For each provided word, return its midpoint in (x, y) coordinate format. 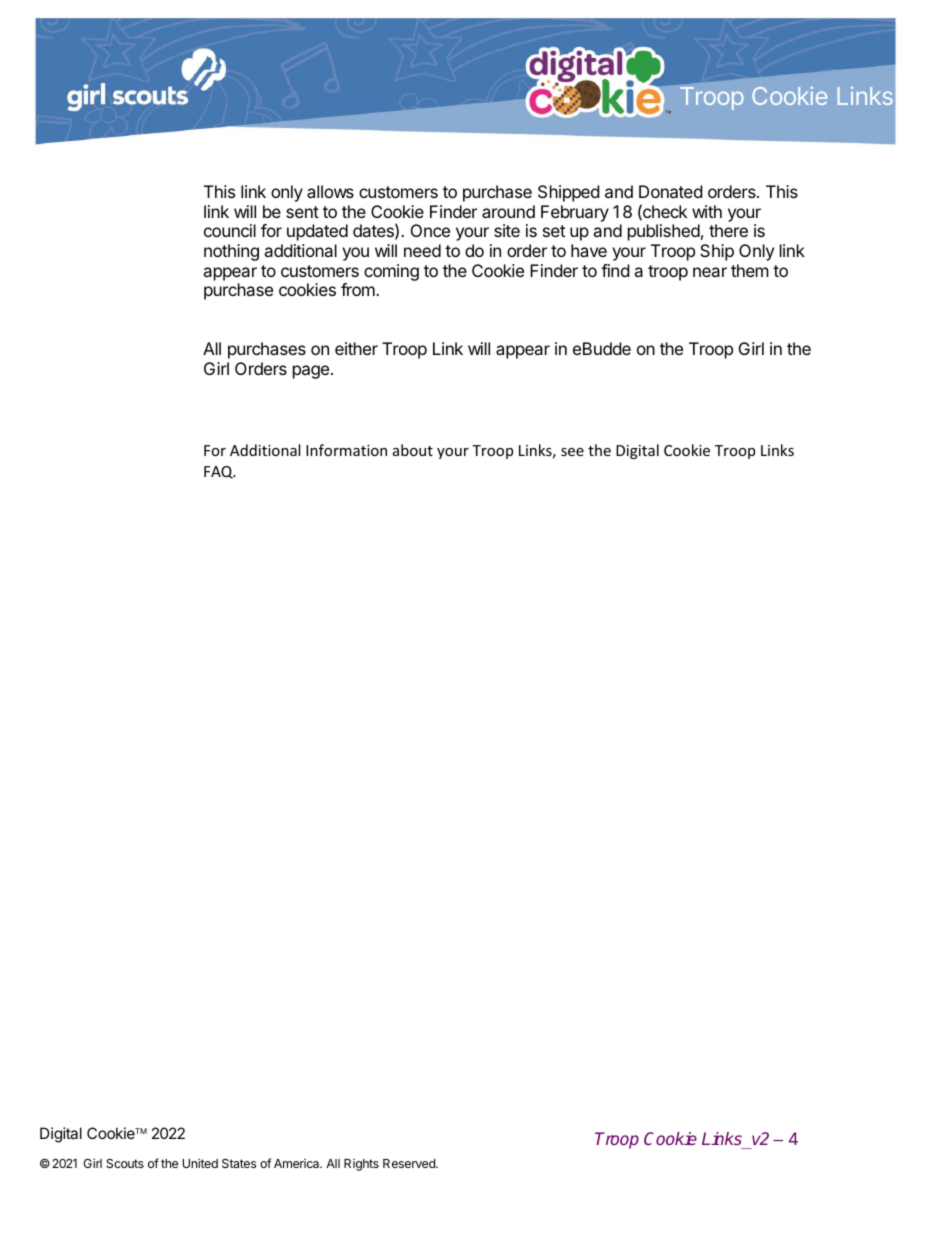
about (413, 450)
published (664, 232)
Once (430, 230)
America (298, 1163)
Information (346, 450)
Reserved (410, 1163)
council (230, 230)
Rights (361, 1165)
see (572, 452)
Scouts (125, 1163)
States (239, 1163)
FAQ (219, 472)
